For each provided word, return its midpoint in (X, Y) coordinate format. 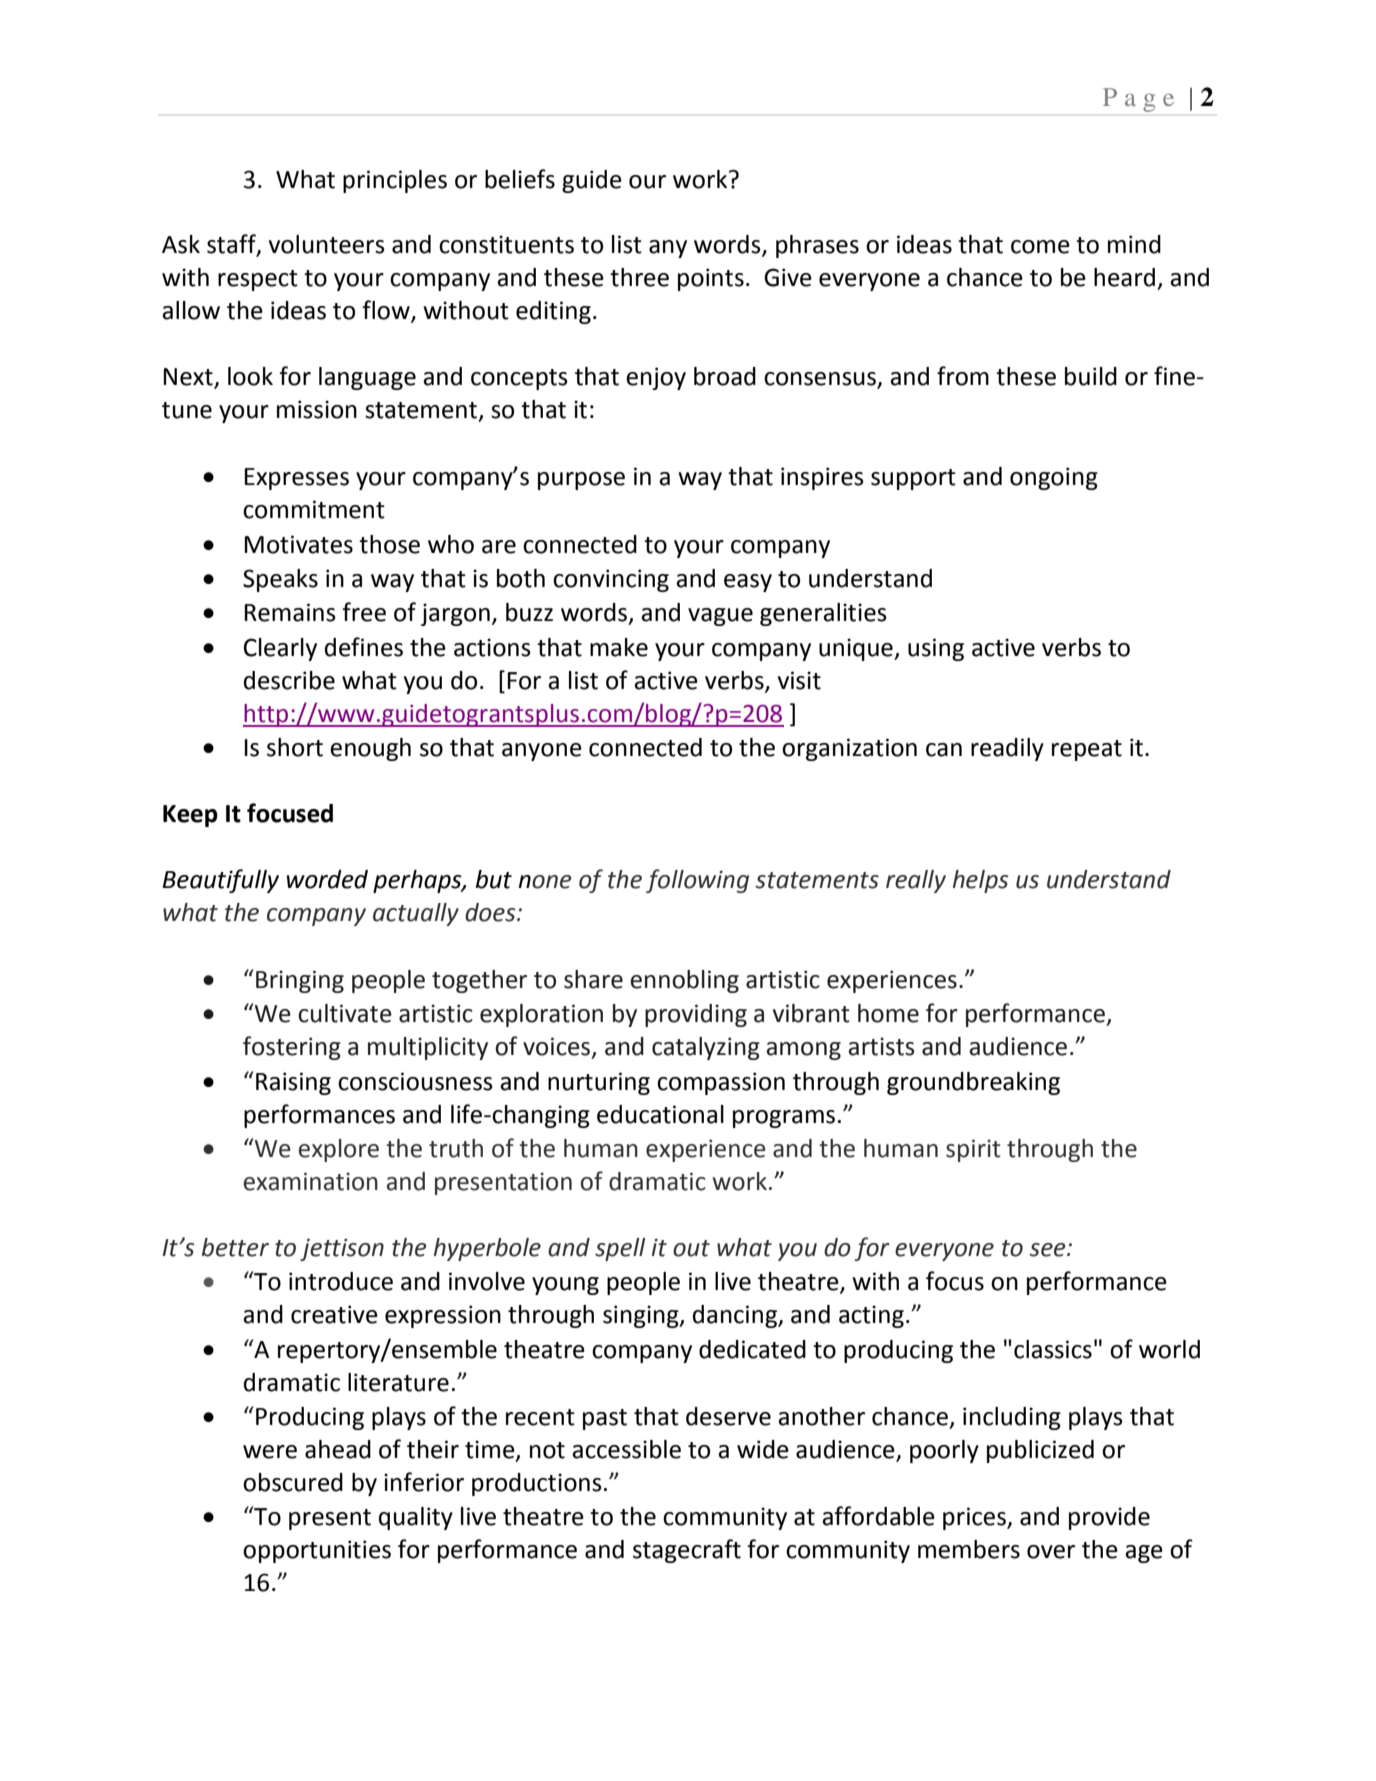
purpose (581, 481)
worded (327, 879)
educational (660, 1114)
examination (311, 1181)
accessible (626, 1449)
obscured (293, 1482)
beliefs (520, 179)
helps (980, 881)
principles (395, 181)
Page (1138, 100)
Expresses (296, 479)
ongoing (1054, 478)
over (1051, 1552)
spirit (973, 1150)
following (697, 881)
